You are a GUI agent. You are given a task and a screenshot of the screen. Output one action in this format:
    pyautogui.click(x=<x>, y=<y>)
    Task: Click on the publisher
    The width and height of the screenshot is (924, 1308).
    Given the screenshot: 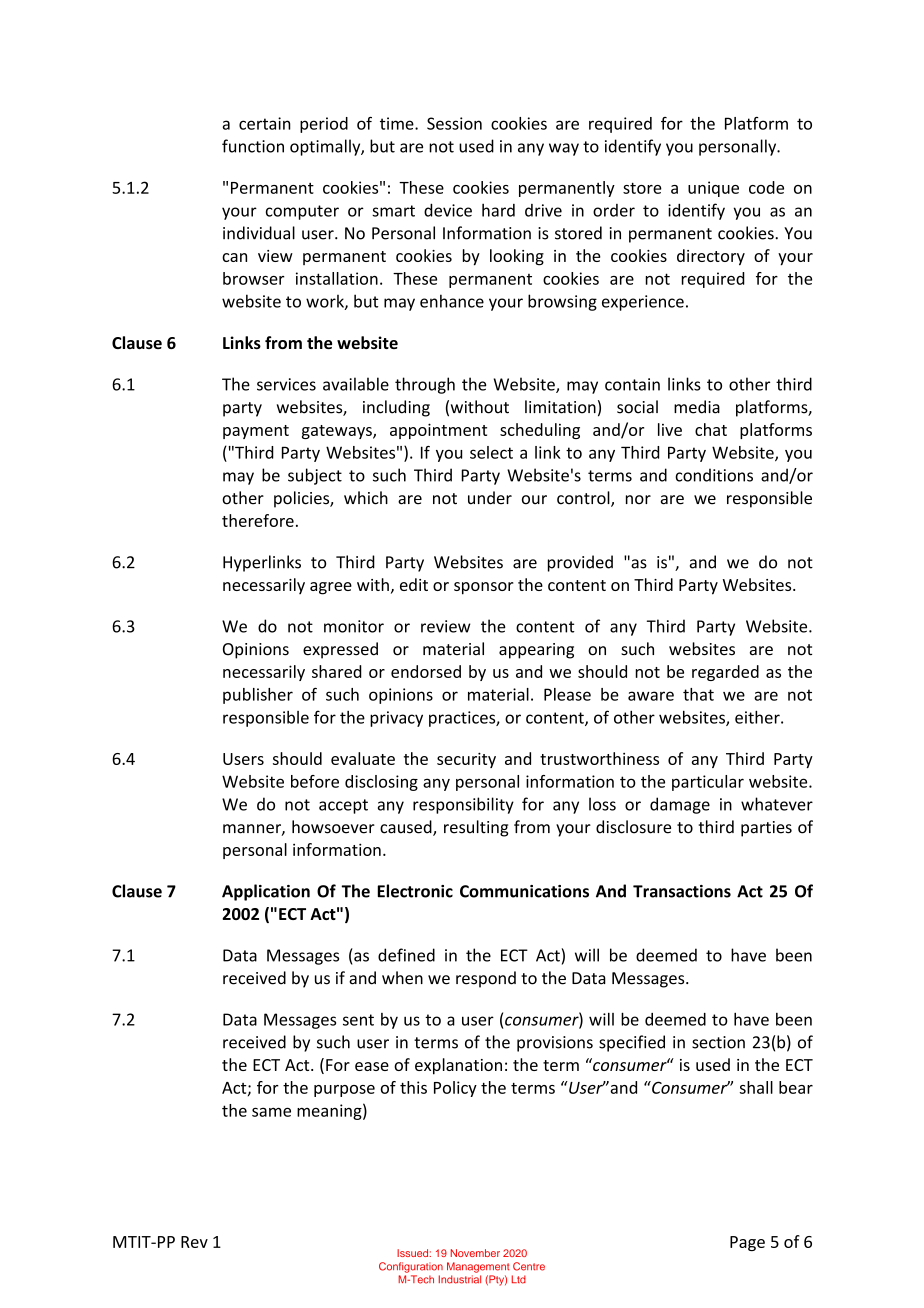 What is the action you would take?
    pyautogui.click(x=258, y=696)
